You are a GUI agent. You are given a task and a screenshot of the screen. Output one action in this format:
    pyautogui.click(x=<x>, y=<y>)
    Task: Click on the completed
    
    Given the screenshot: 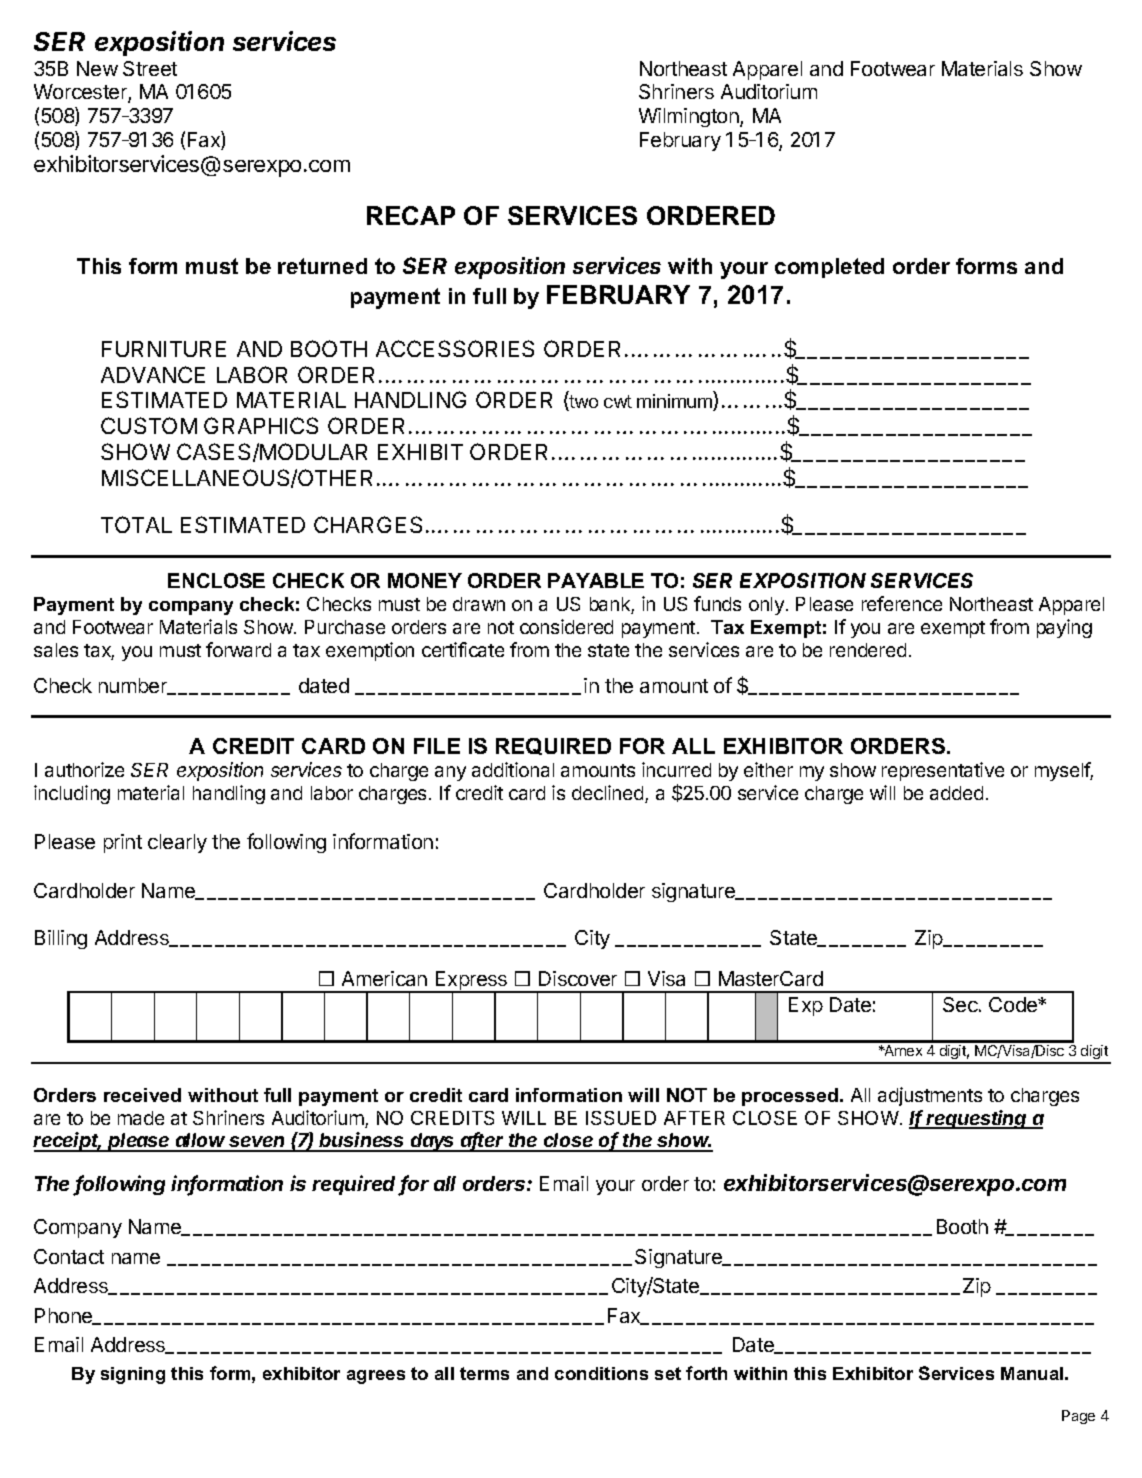 What is the action you would take?
    pyautogui.click(x=829, y=268)
